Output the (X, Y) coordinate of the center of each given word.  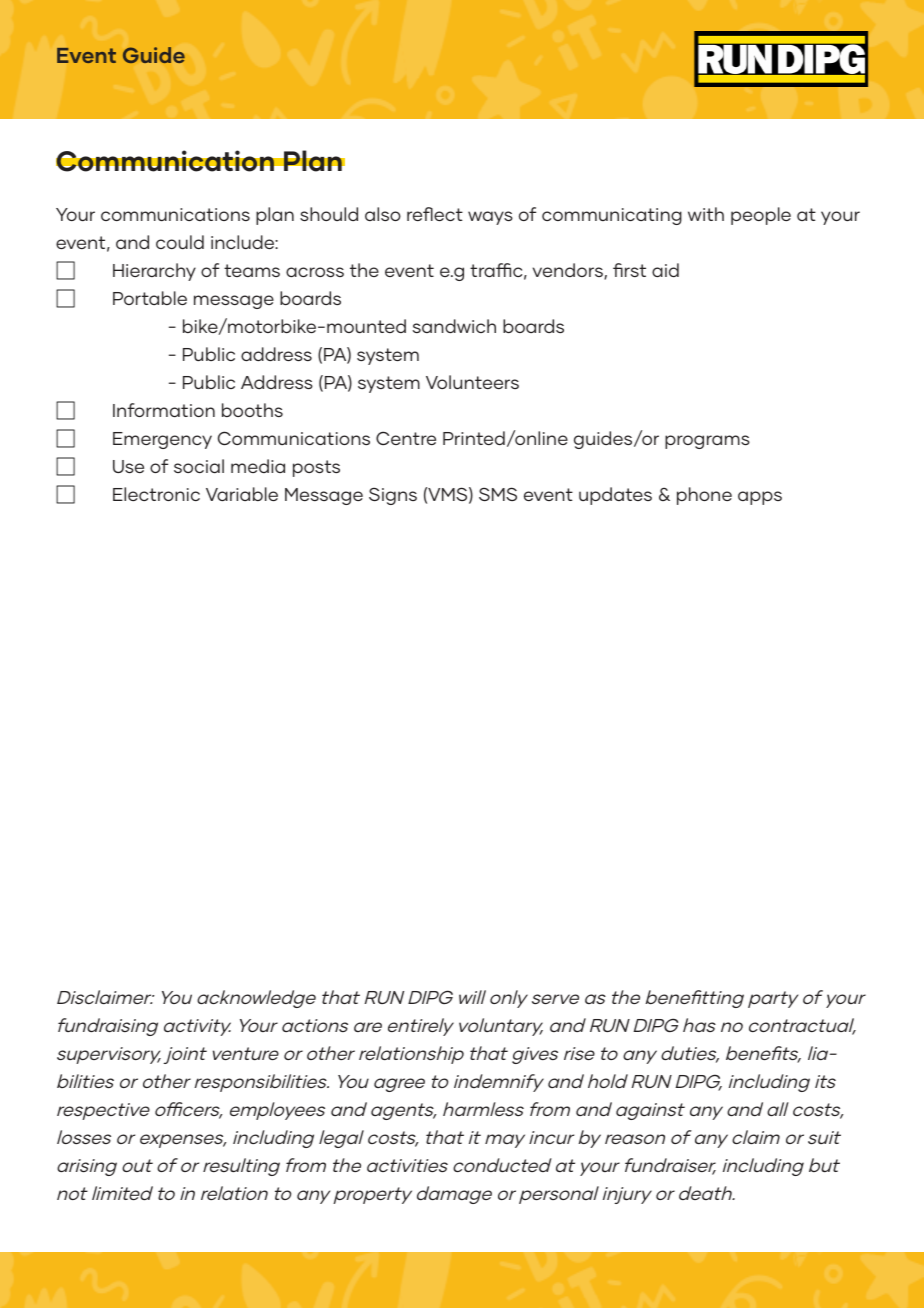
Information (164, 410)
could (180, 242)
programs (707, 442)
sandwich (454, 326)
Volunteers (472, 382)
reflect (435, 214)
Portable (150, 298)
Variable (242, 494)
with (706, 214)
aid (665, 270)
